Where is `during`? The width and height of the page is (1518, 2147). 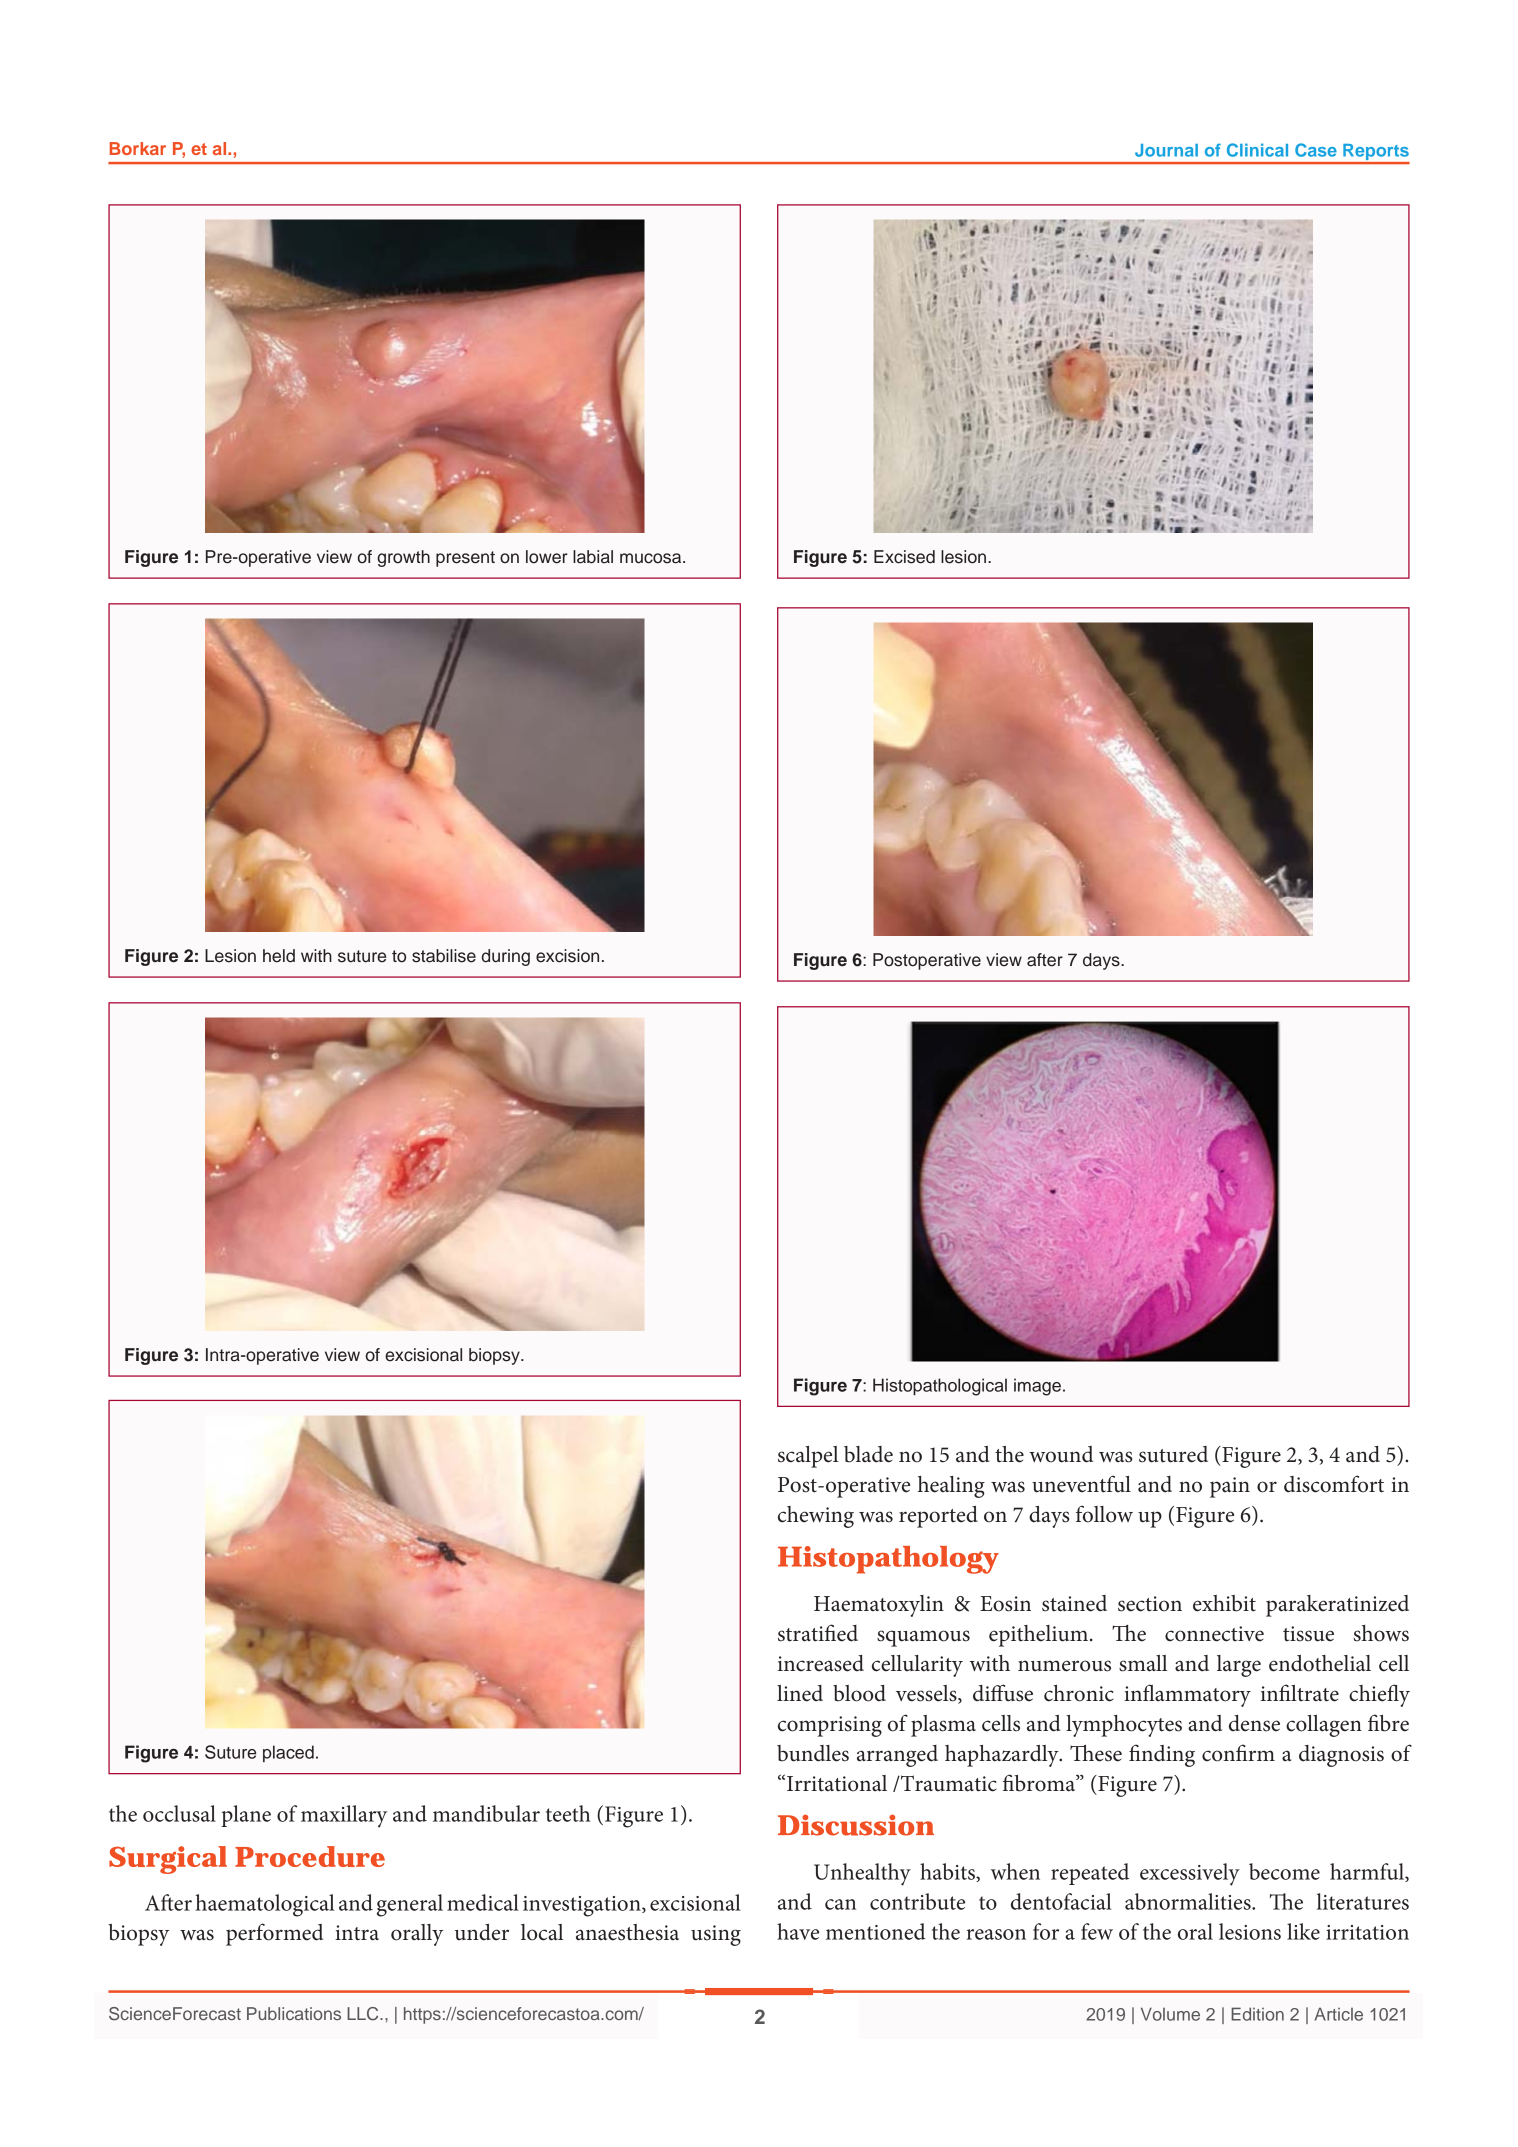 during is located at coordinates (506, 957).
